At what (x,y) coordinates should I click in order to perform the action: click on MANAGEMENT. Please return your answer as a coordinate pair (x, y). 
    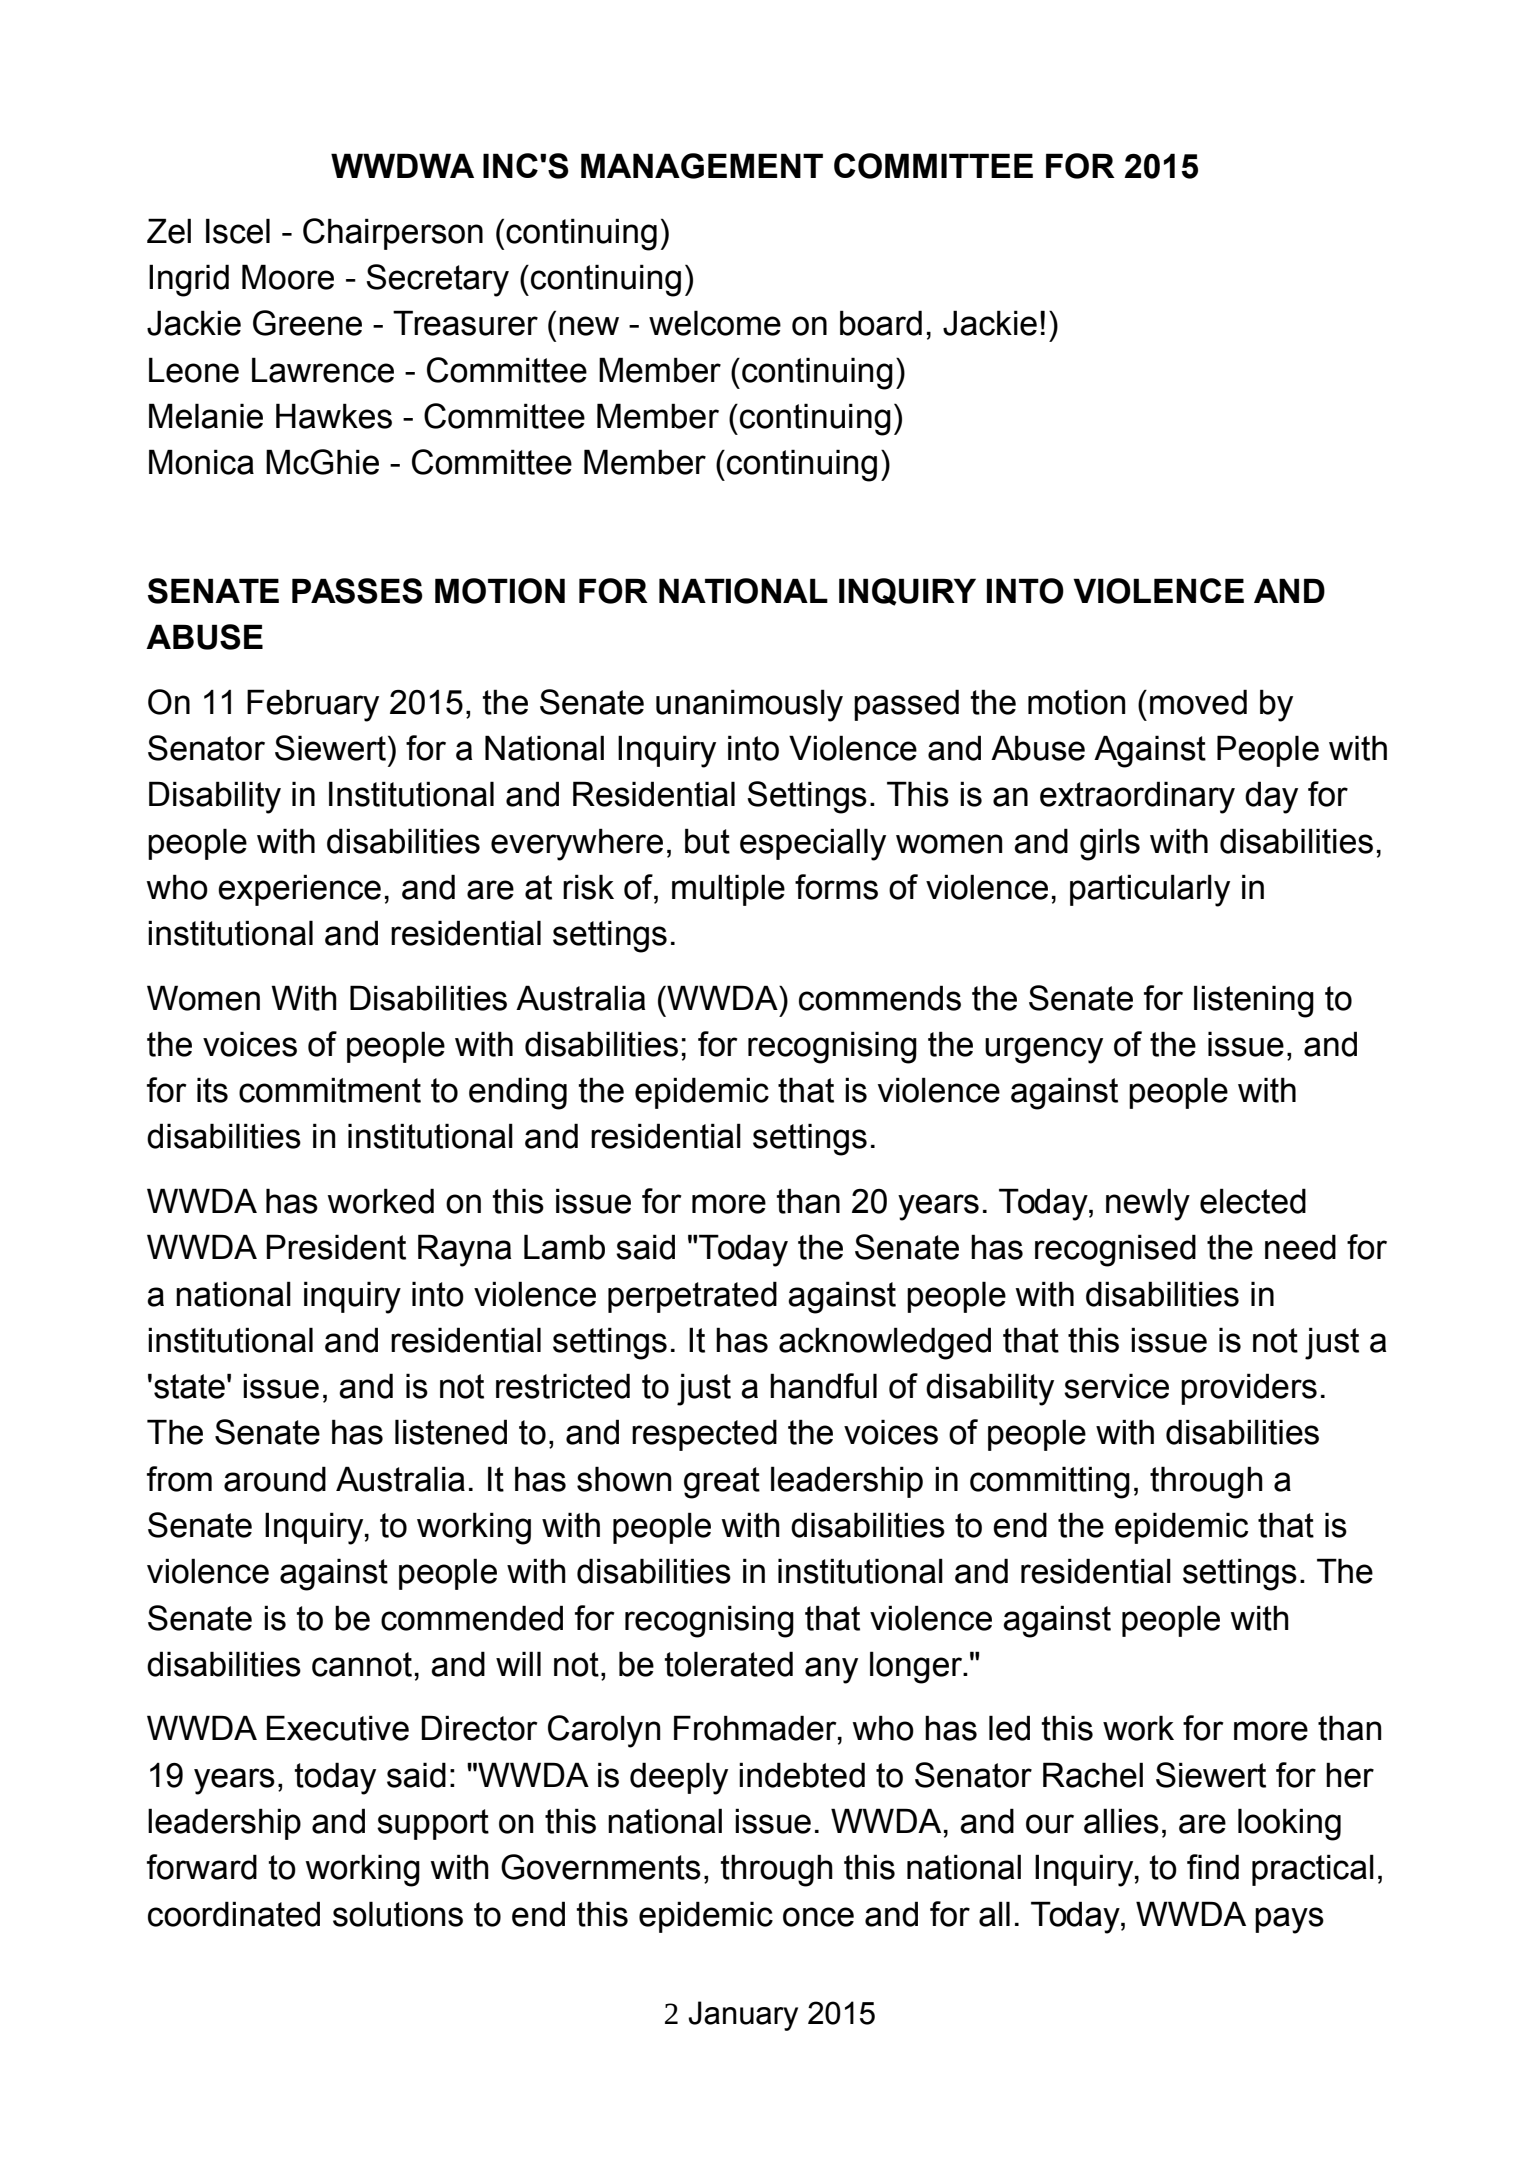
    Looking at the image, I should click on (702, 166).
